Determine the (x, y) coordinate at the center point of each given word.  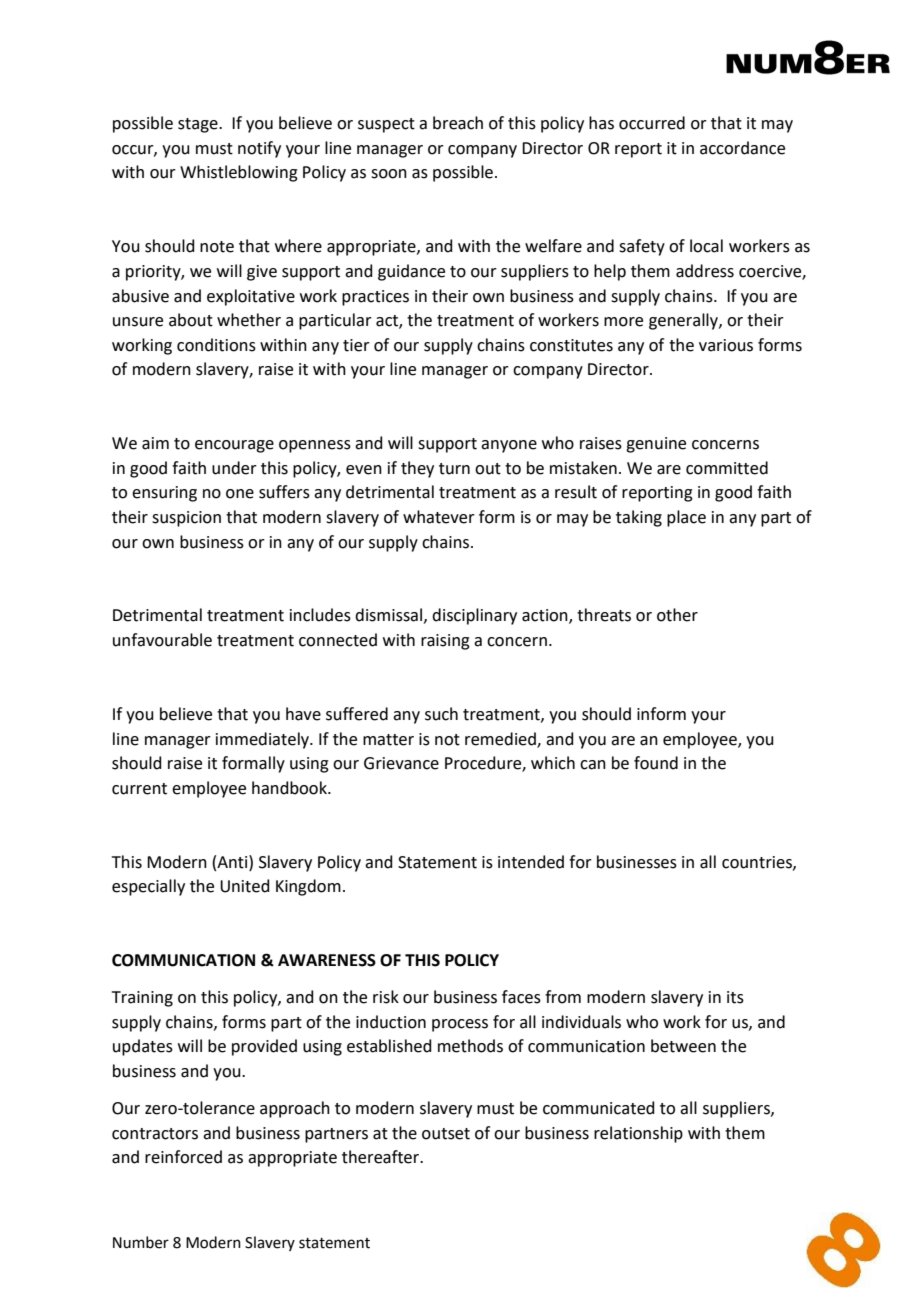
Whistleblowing (239, 173)
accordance (742, 148)
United (245, 886)
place (686, 518)
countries (758, 863)
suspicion (186, 519)
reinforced (183, 1157)
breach (458, 123)
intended (531, 862)
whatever (439, 517)
